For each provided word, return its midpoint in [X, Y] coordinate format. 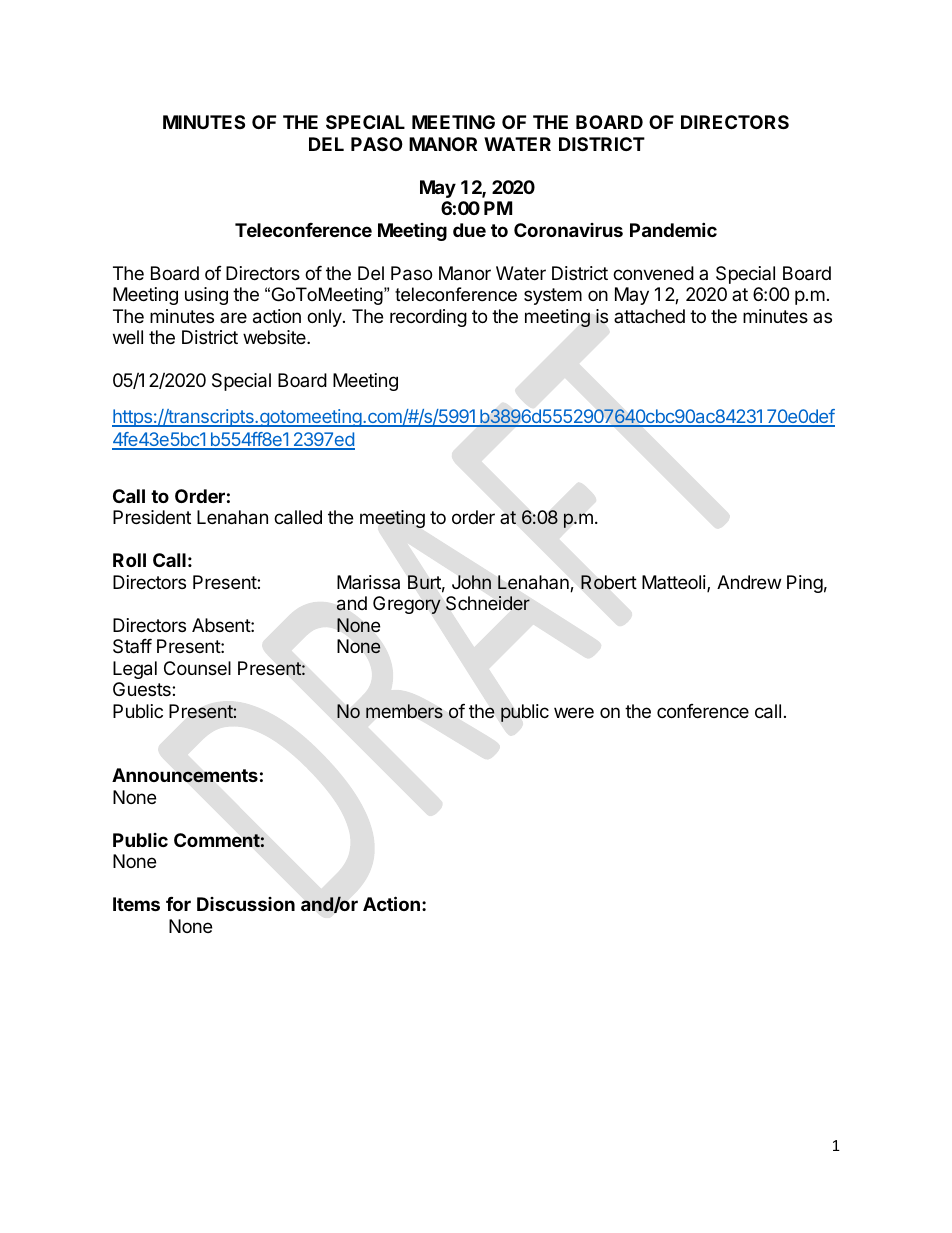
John [471, 582]
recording [428, 318]
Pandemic [673, 229]
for [178, 904]
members [404, 711]
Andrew [749, 582]
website [275, 337]
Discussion [246, 904]
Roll [129, 560]
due [469, 230]
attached [649, 316]
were [574, 712]
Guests [143, 689]
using [206, 296]
